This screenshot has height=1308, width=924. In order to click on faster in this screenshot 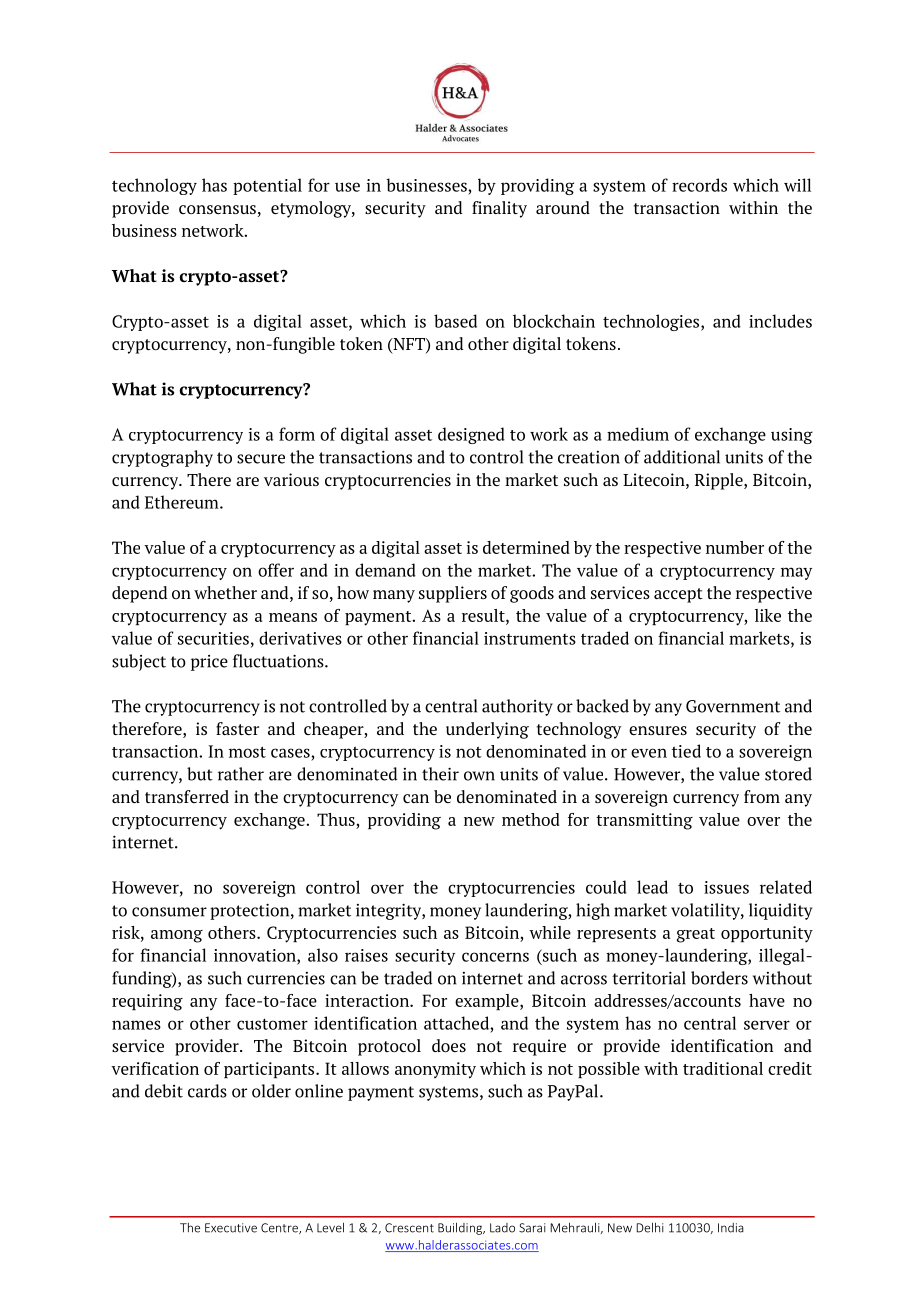, I will do `click(237, 728)`.
